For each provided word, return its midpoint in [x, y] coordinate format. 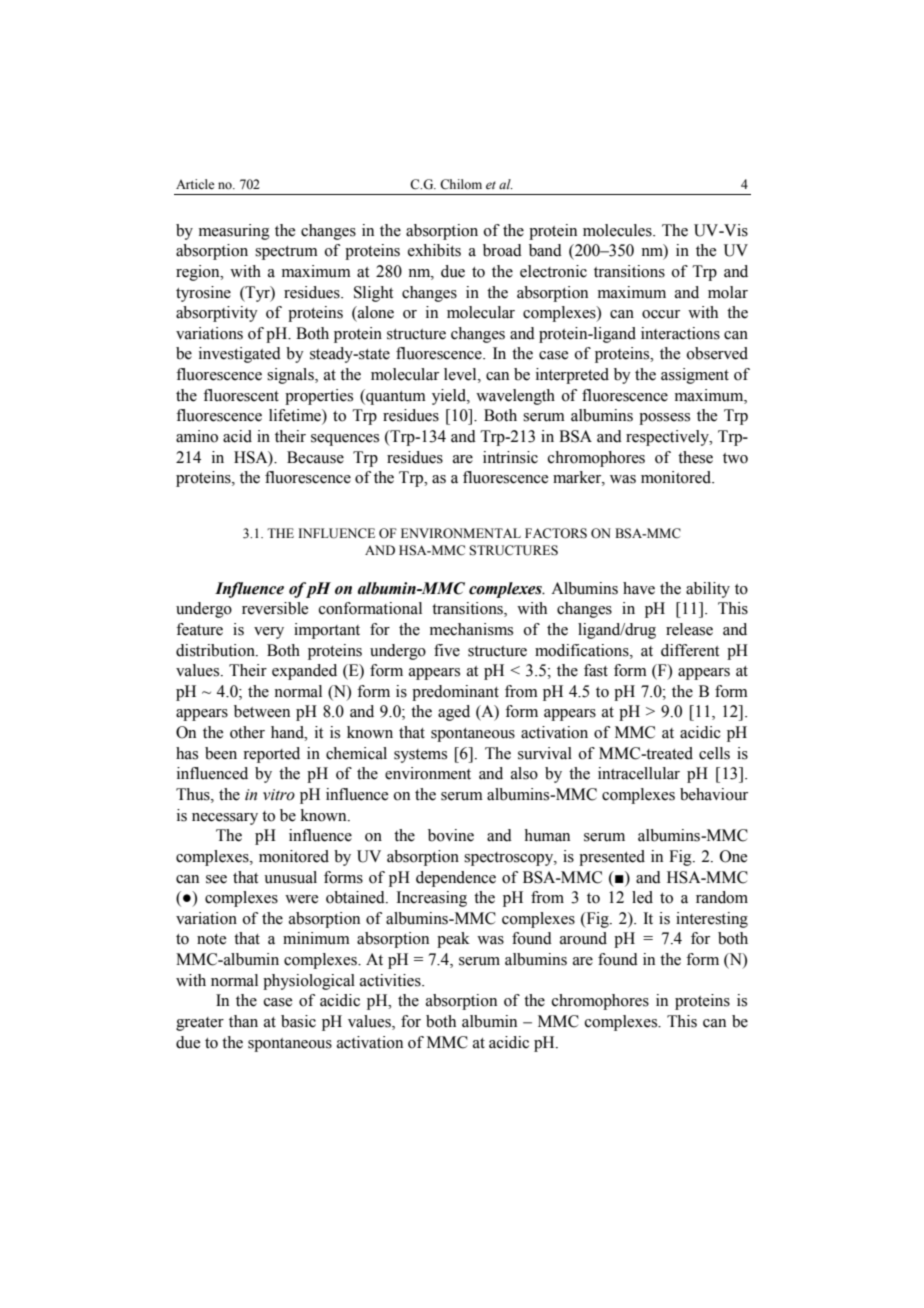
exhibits [434, 250]
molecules [618, 230]
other [247, 732]
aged [454, 713]
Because [315, 457]
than [243, 1021]
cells [714, 753]
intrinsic [510, 457]
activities [391, 980]
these [695, 457]
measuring [234, 232]
